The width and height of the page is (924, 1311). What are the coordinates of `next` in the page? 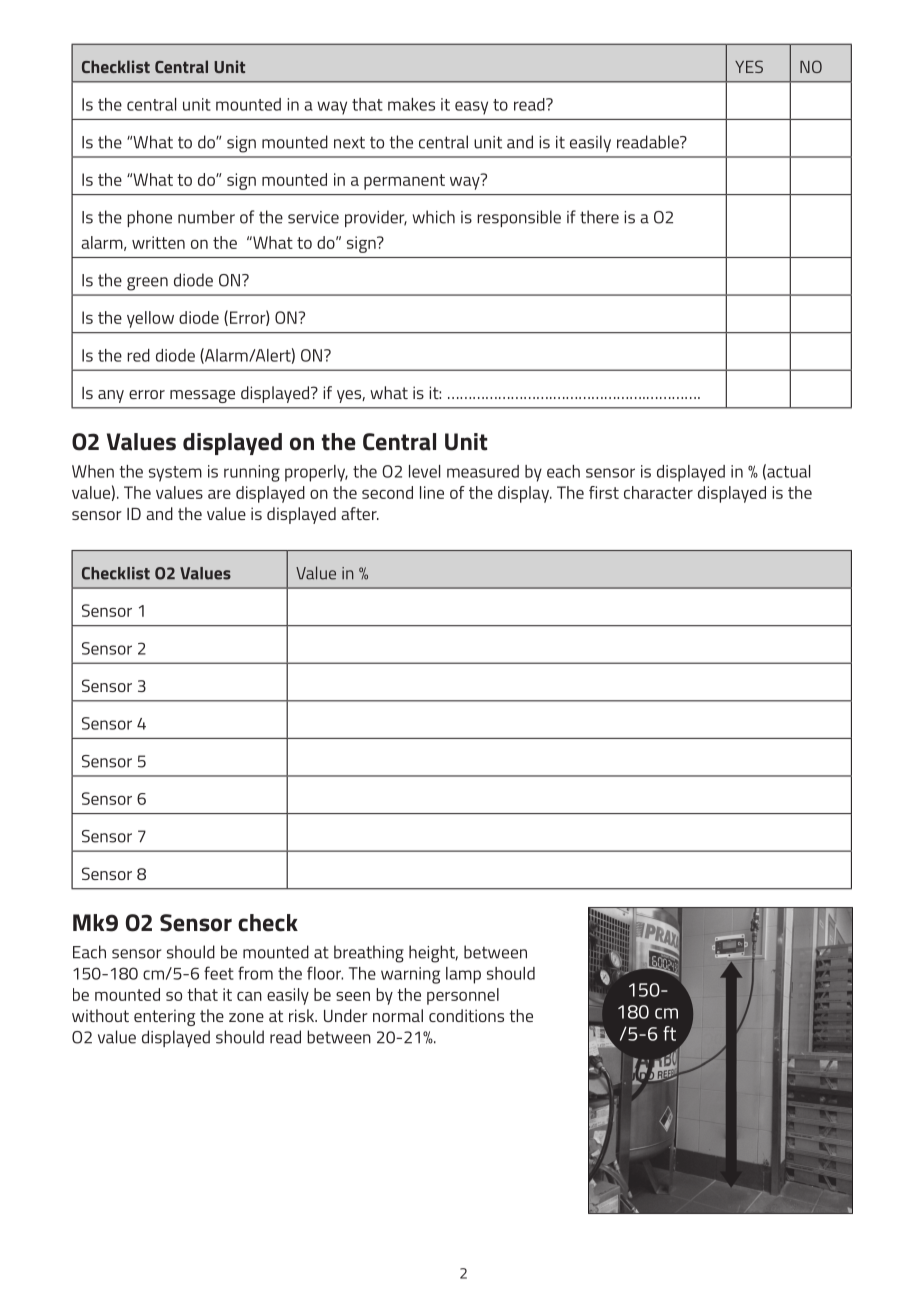 It's located at (349, 142).
